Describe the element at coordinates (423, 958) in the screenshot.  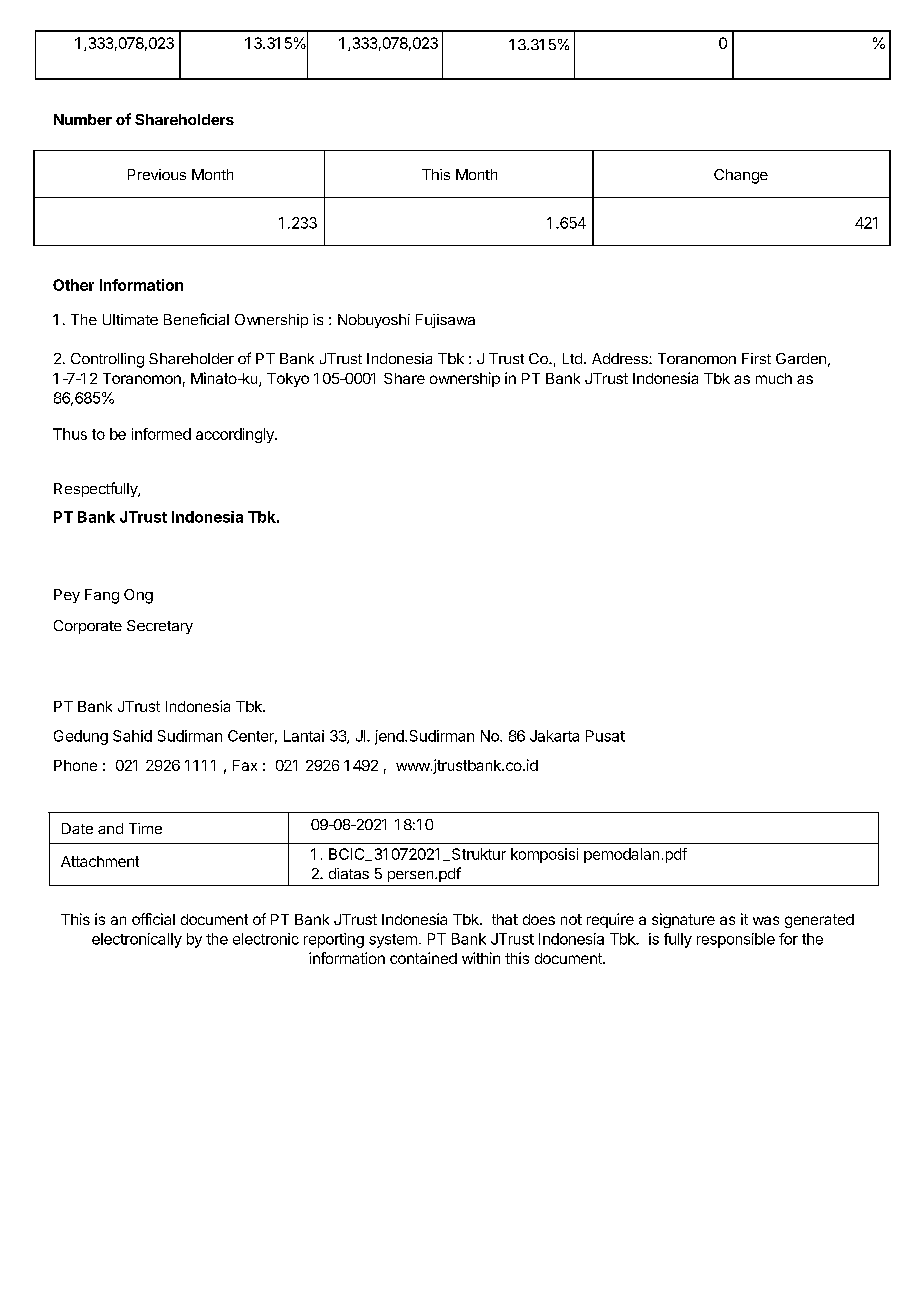
I see `contained` at that location.
